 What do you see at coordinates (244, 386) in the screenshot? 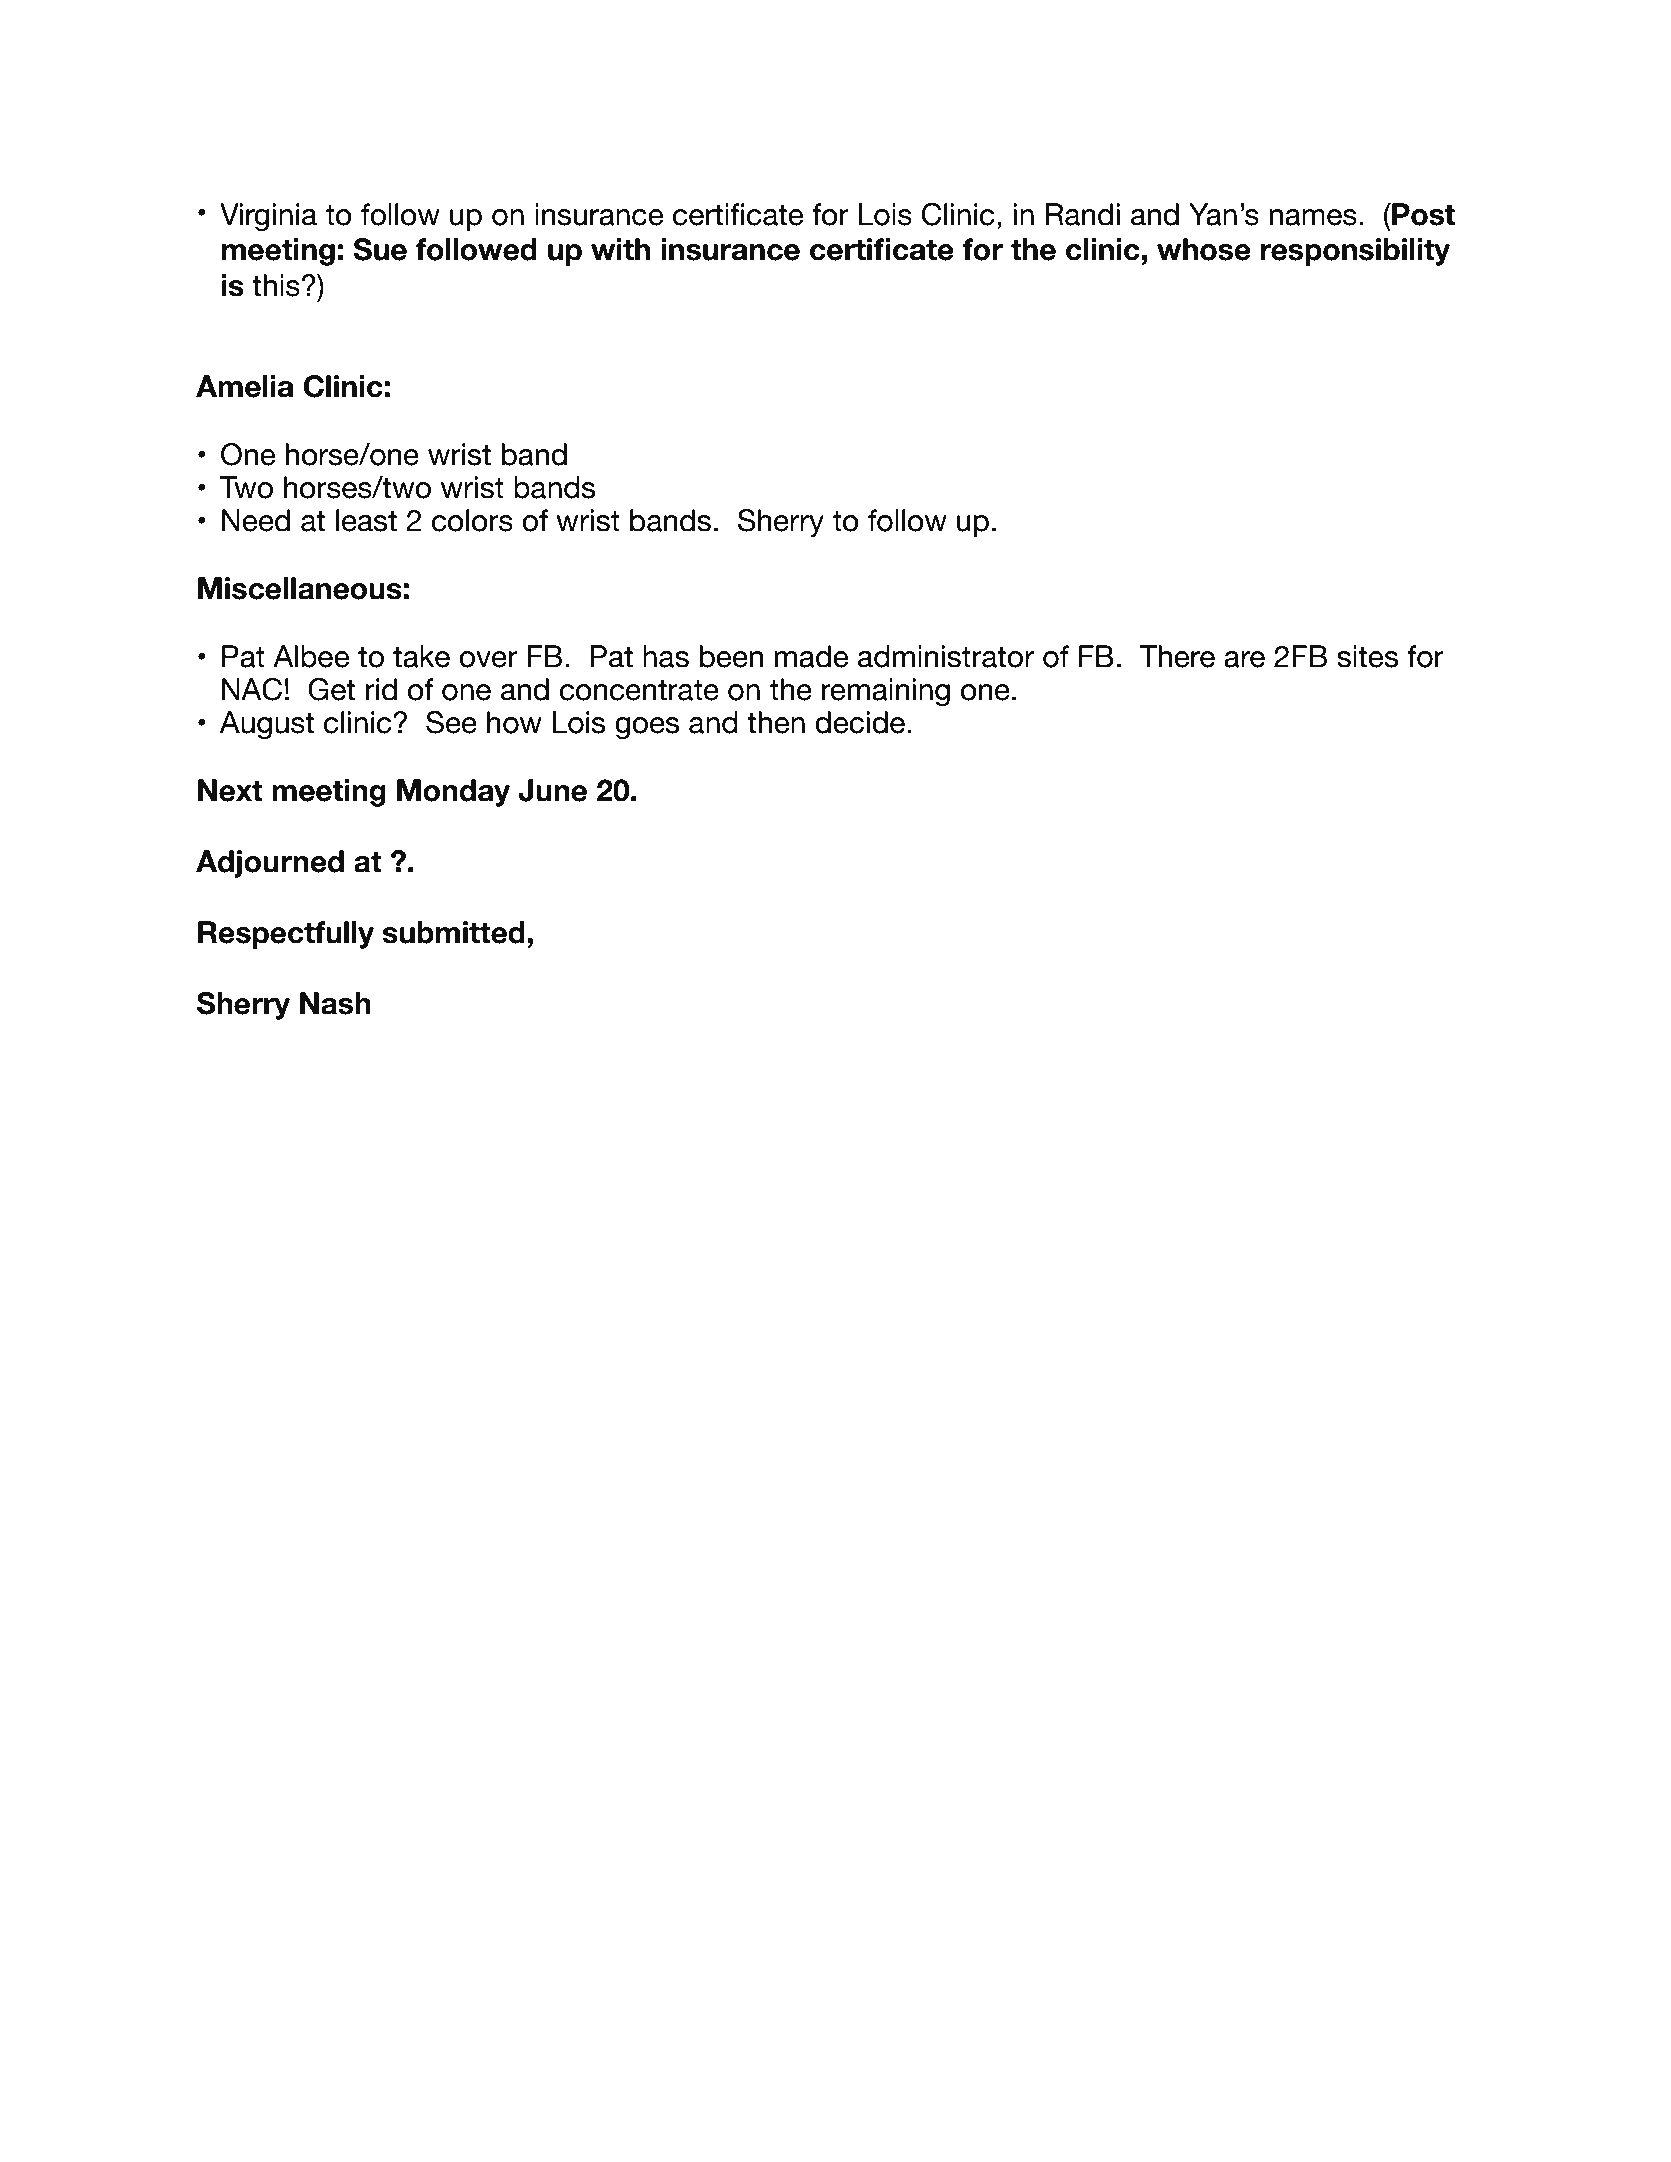
I see `Amelia` at bounding box center [244, 386].
